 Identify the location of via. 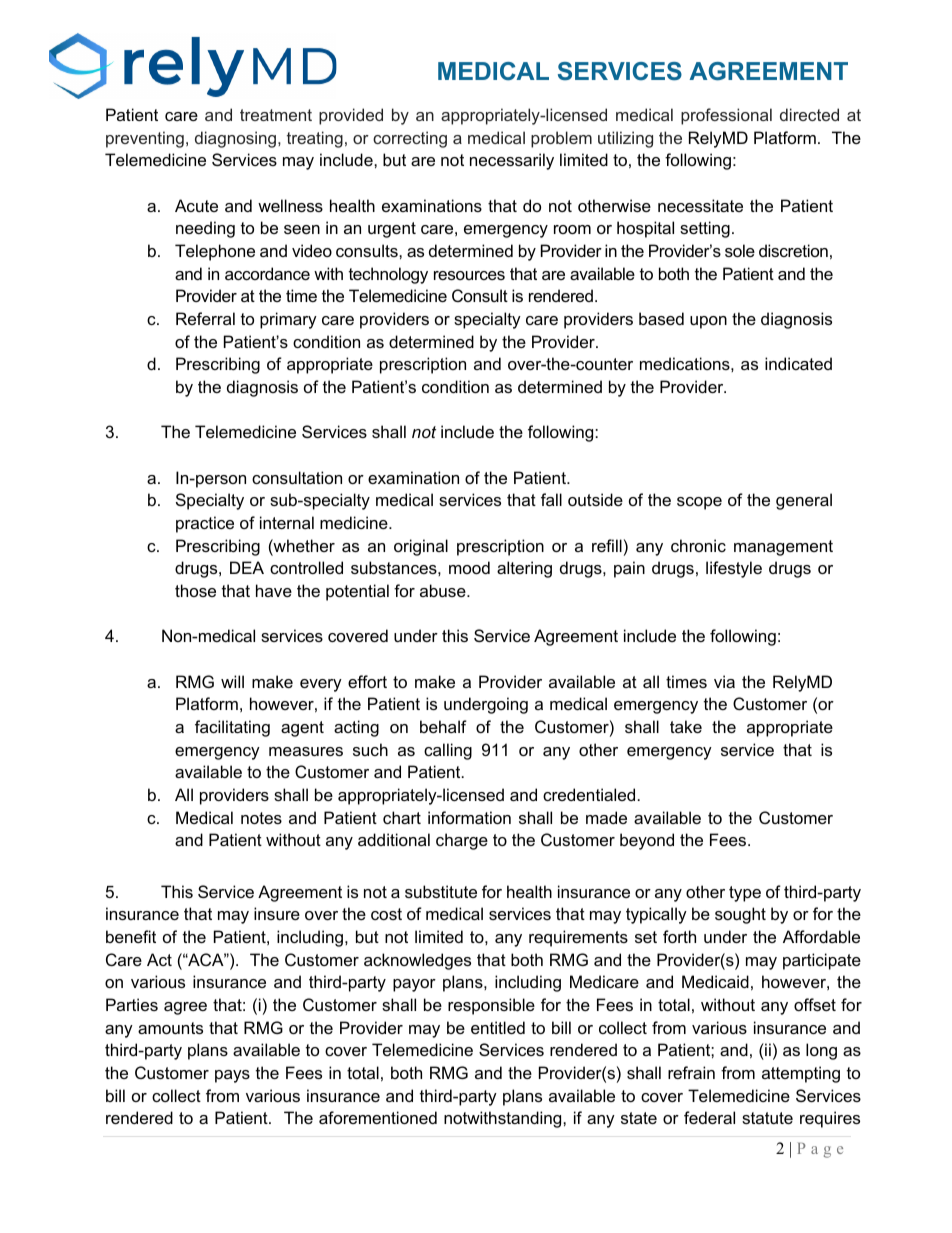
(724, 681).
